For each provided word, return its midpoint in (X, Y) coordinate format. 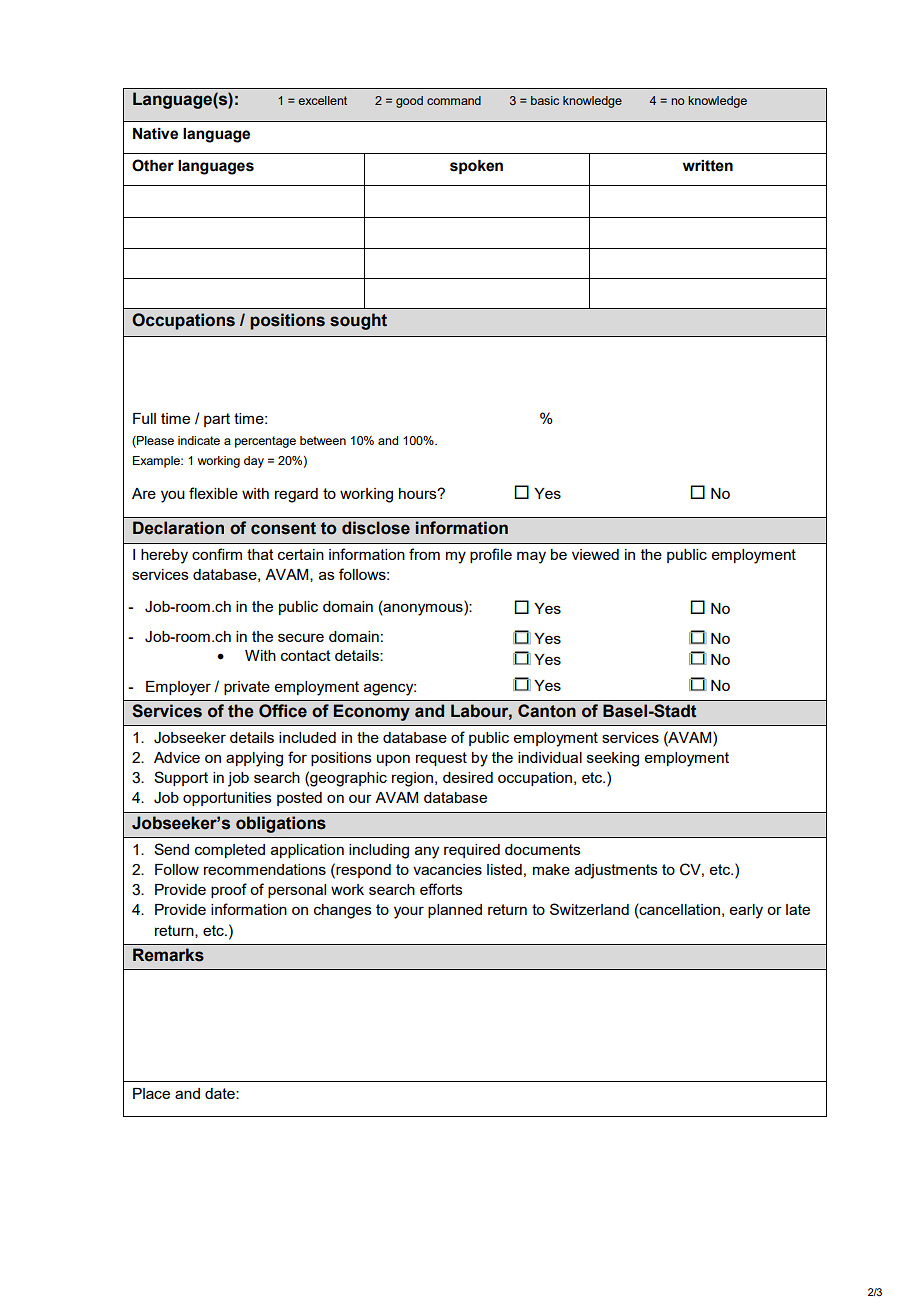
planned (455, 911)
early (746, 911)
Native (155, 134)
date (221, 1093)
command (454, 100)
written (708, 166)
